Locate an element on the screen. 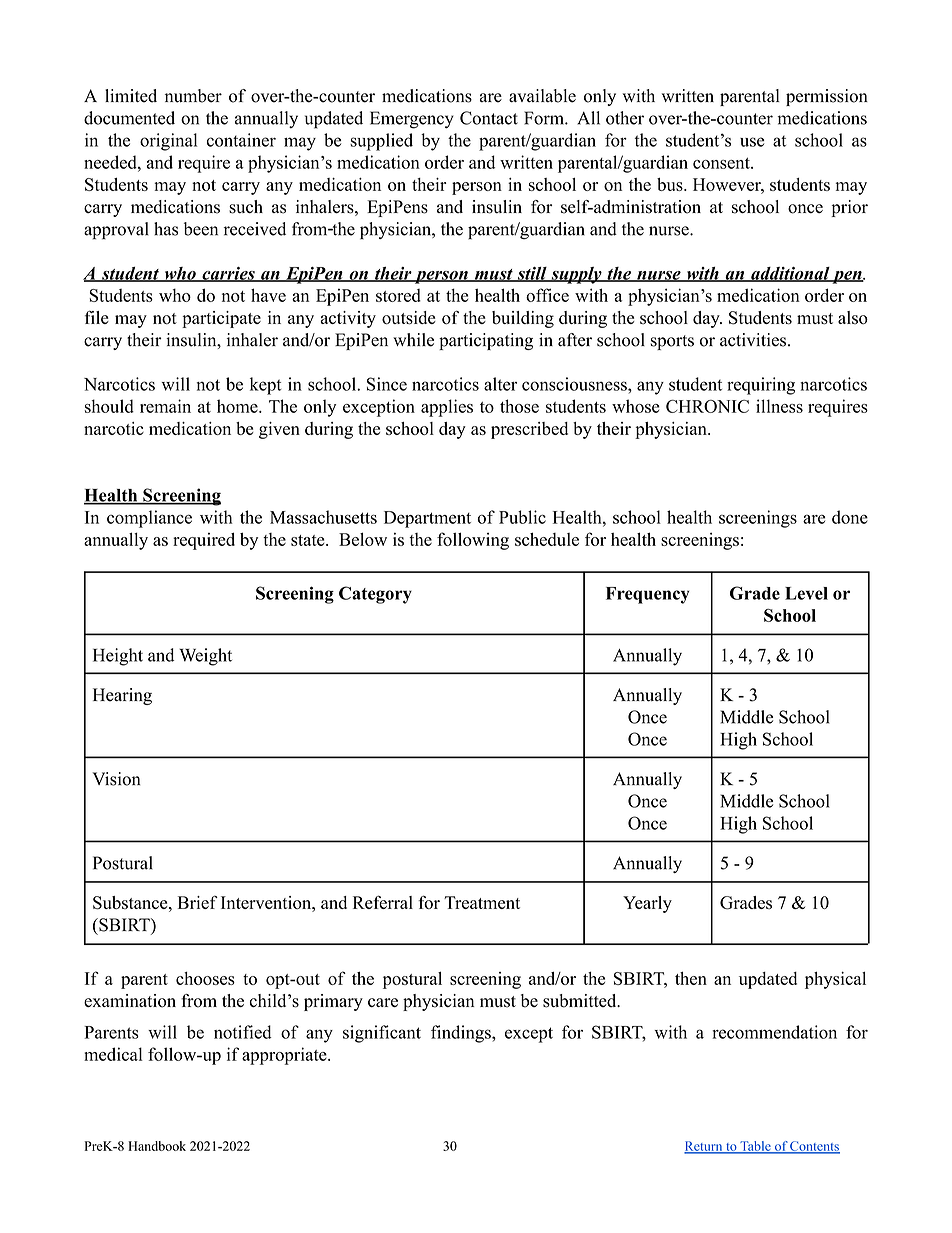  alter is located at coordinates (500, 384).
